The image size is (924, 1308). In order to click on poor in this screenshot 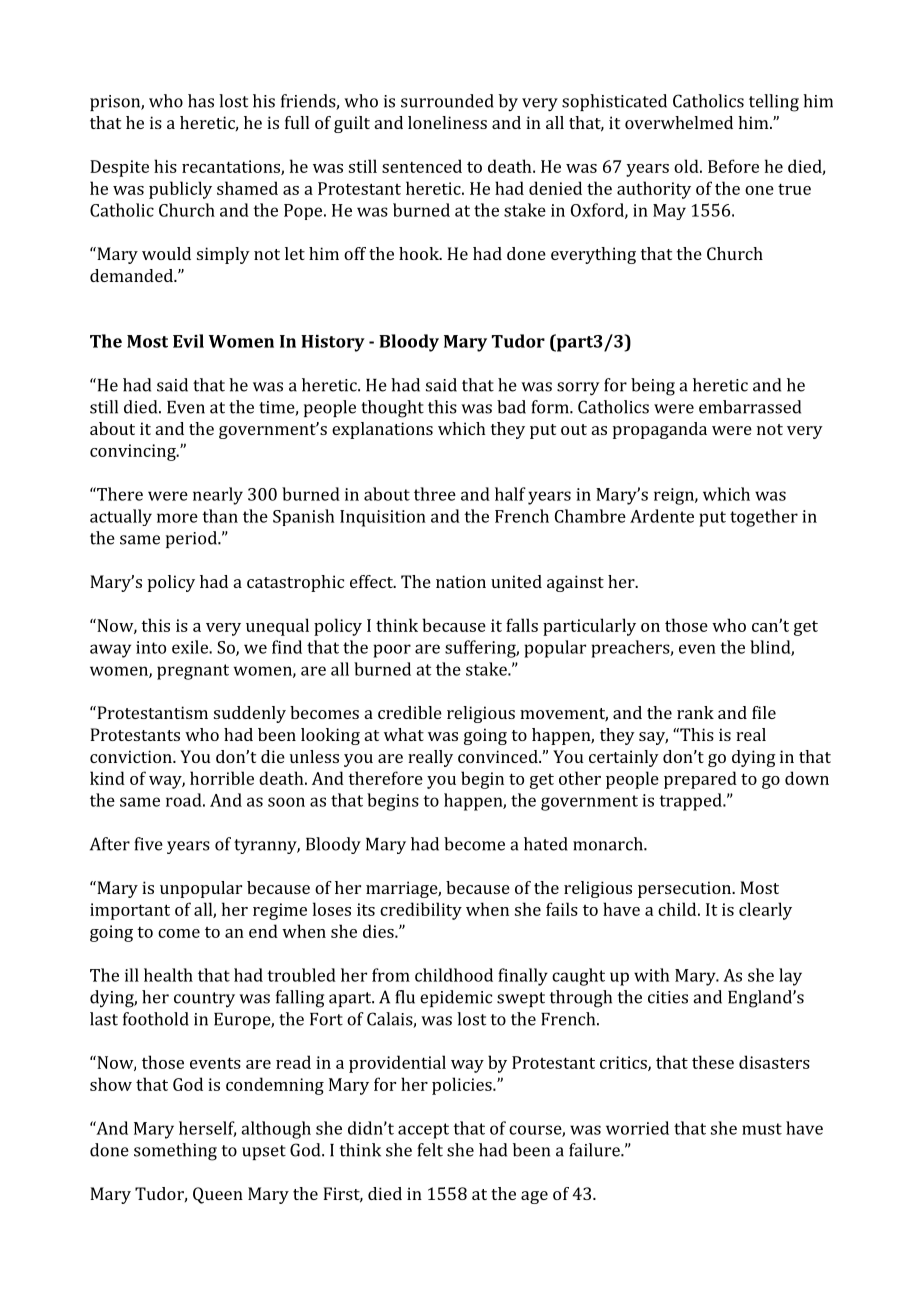, I will do `click(392, 651)`.
